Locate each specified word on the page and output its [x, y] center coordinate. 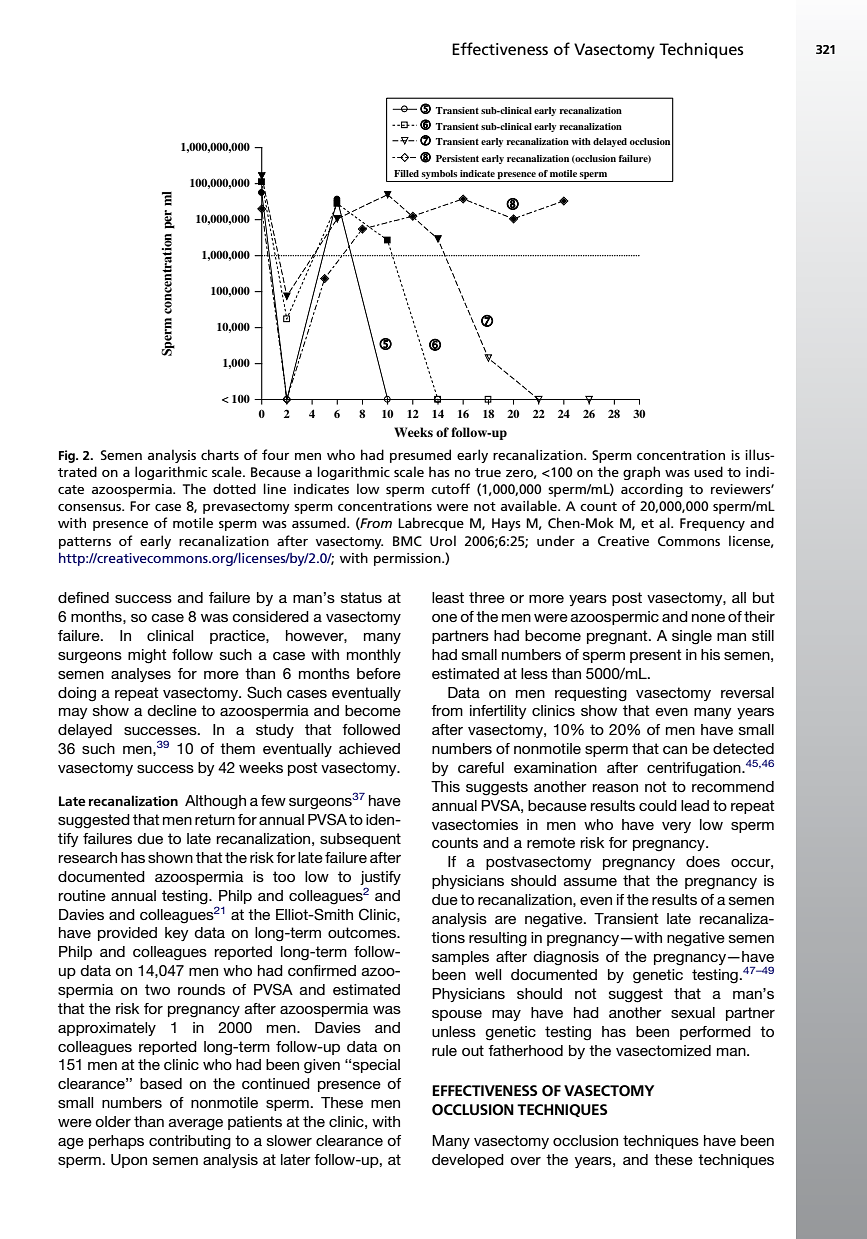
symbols [439, 174]
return [215, 819]
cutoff [450, 488]
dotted [234, 488]
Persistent [457, 158]
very [676, 827]
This [445, 786]
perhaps [116, 1142]
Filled [406, 173]
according [652, 490]
